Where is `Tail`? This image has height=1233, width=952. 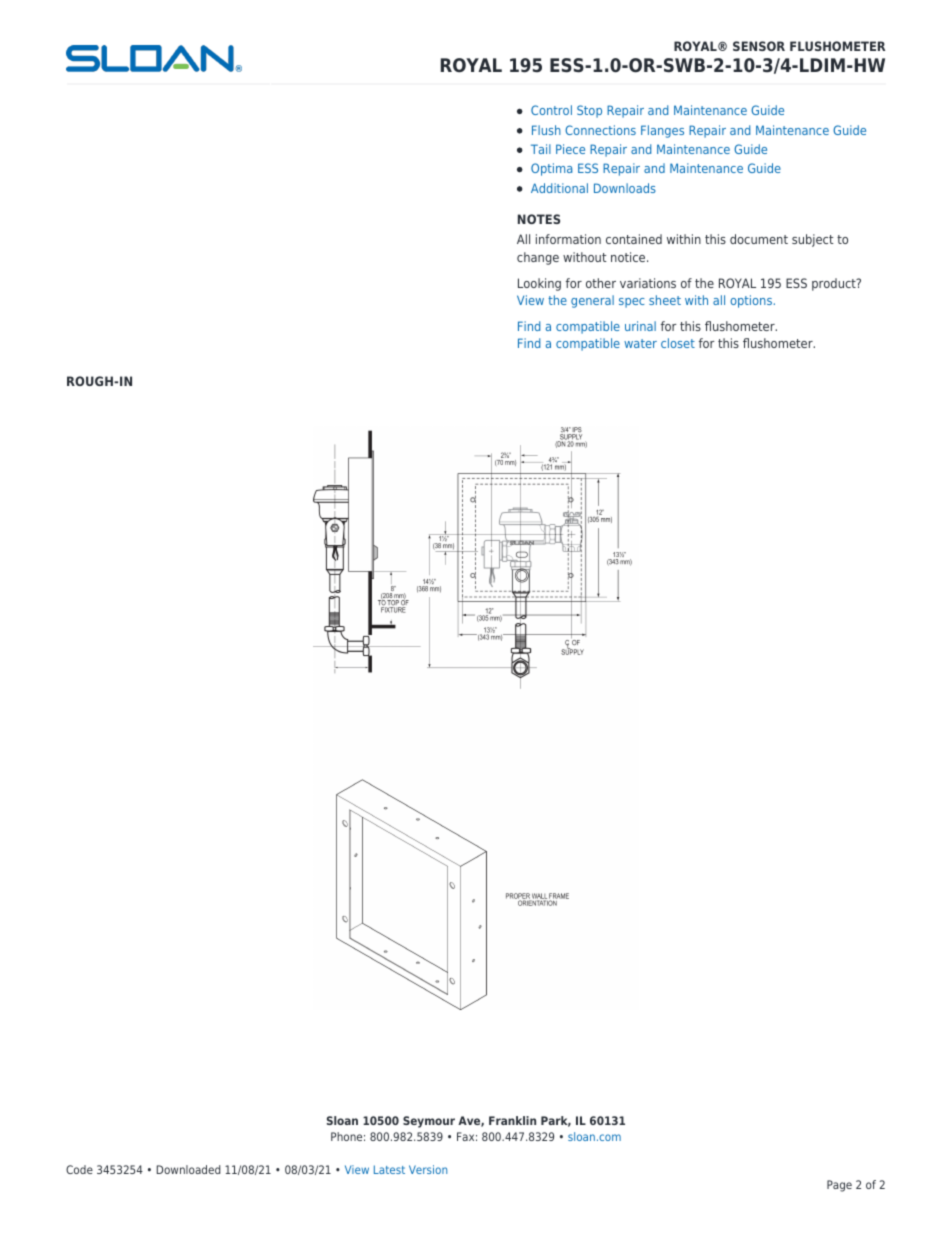
Tail is located at coordinates (541, 149).
